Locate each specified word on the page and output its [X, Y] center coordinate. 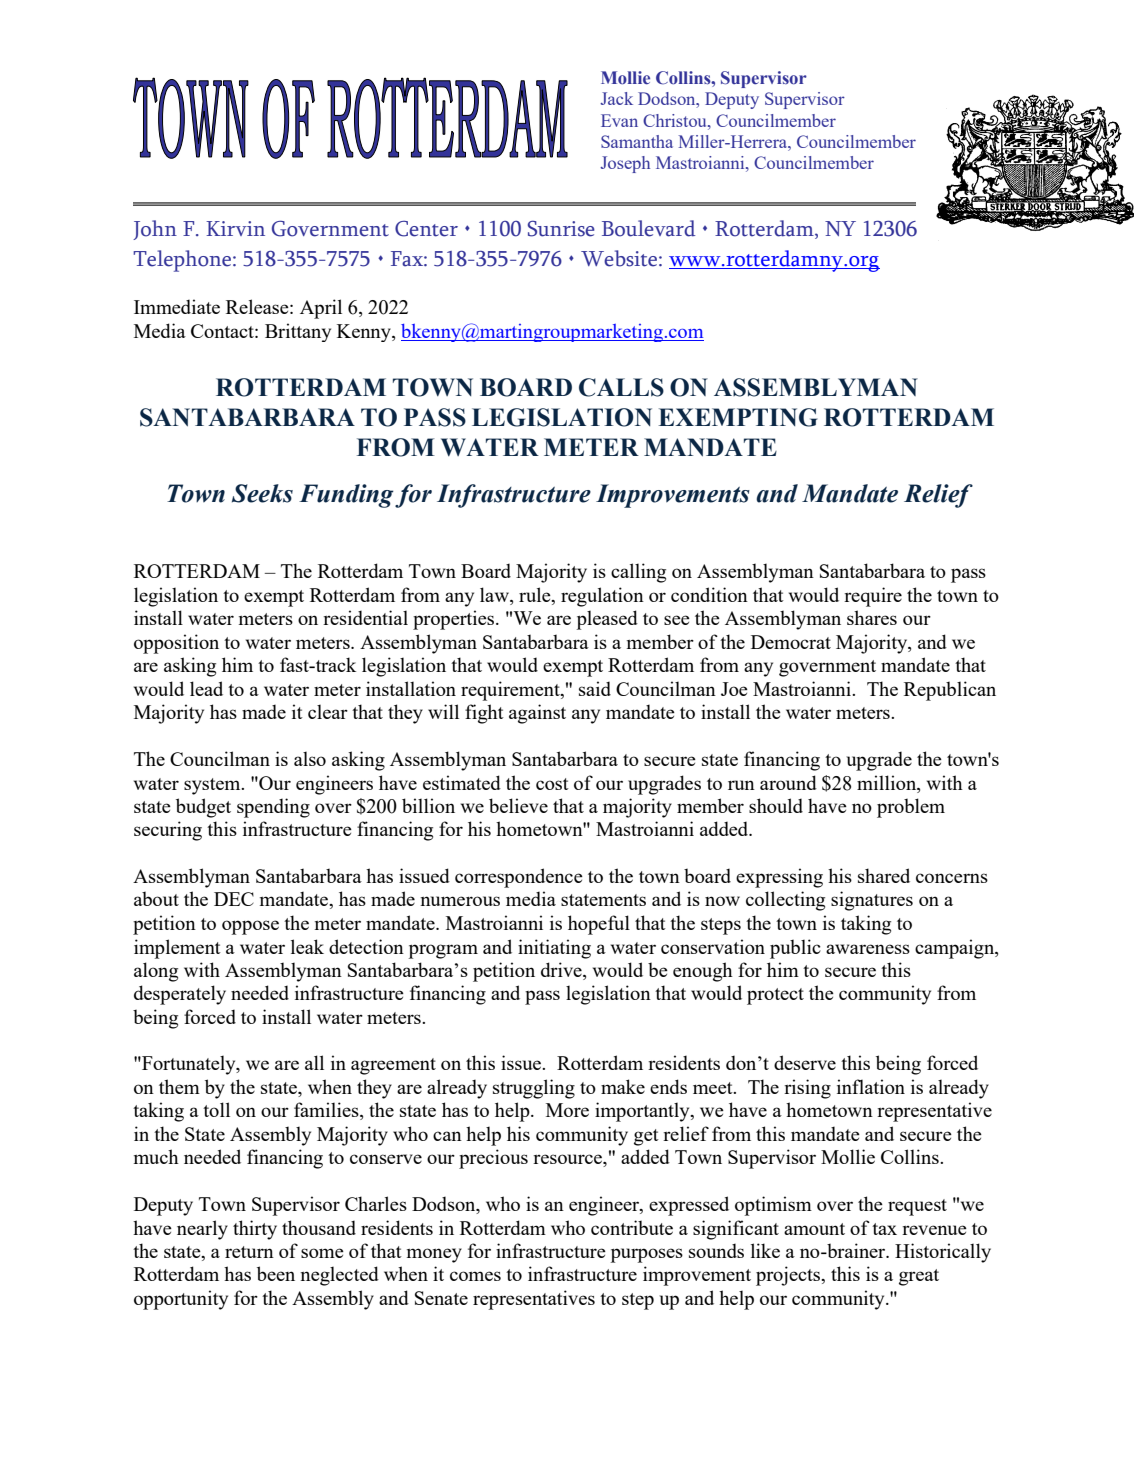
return [249, 1252]
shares [872, 617]
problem [911, 808]
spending [273, 808]
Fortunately [189, 1065]
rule [536, 596]
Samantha [637, 141]
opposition [176, 644]
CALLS [621, 387]
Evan [619, 120]
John [155, 230]
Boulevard [649, 228]
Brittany [298, 332]
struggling [534, 1089]
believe [518, 805]
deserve [805, 1062]
